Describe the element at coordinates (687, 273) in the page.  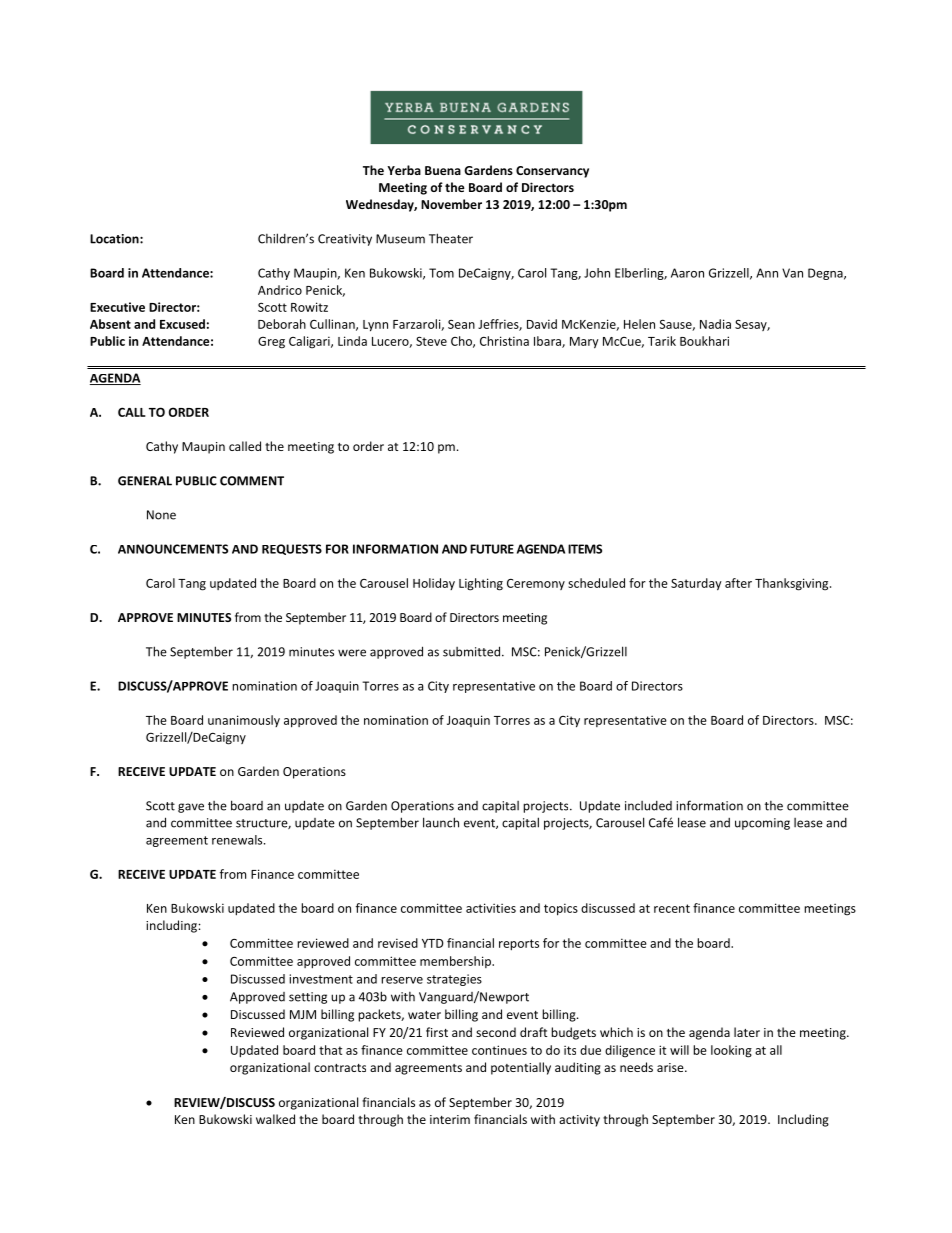
I see `Aaron` at that location.
